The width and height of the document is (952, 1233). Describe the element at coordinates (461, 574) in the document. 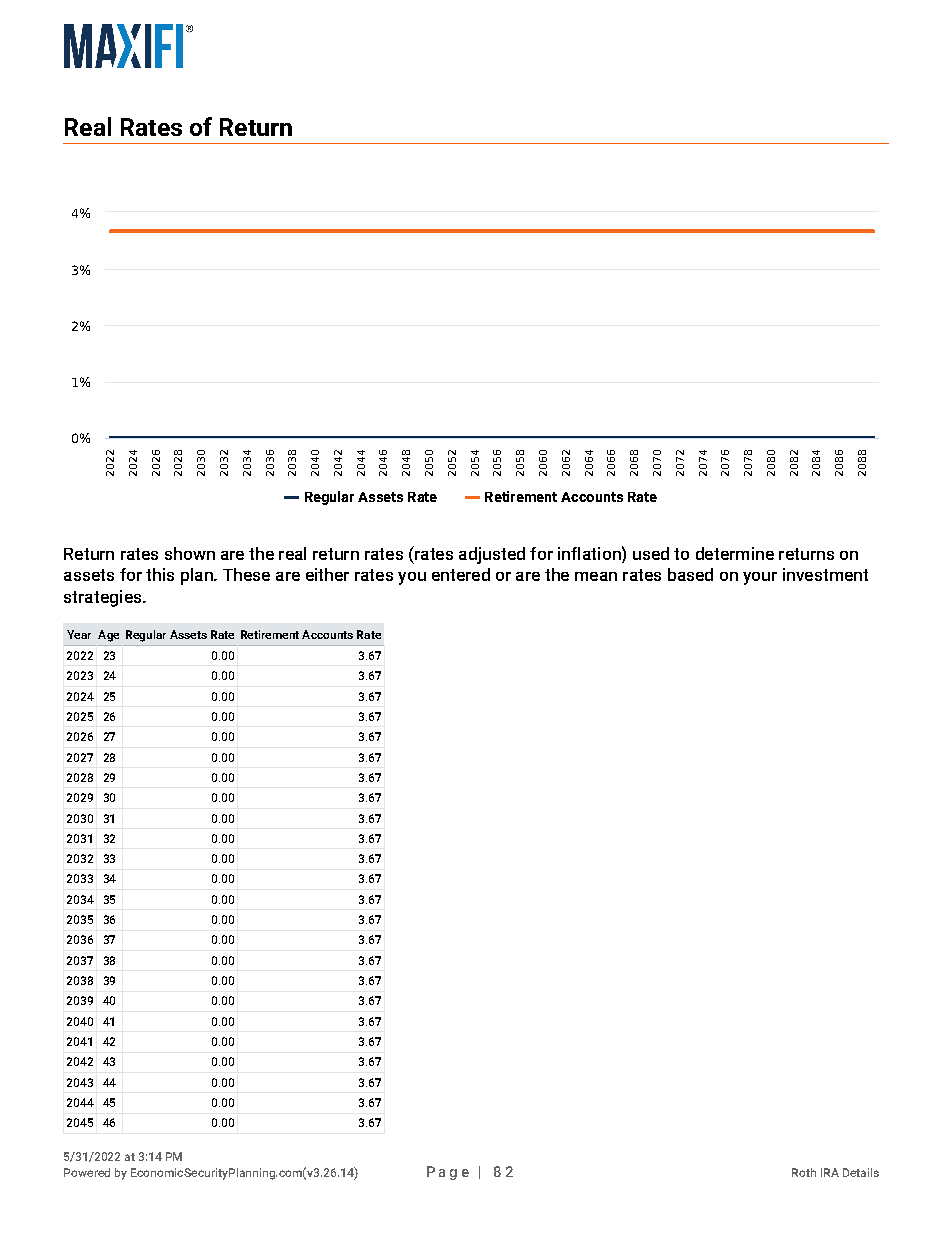

I see `entered` at that location.
